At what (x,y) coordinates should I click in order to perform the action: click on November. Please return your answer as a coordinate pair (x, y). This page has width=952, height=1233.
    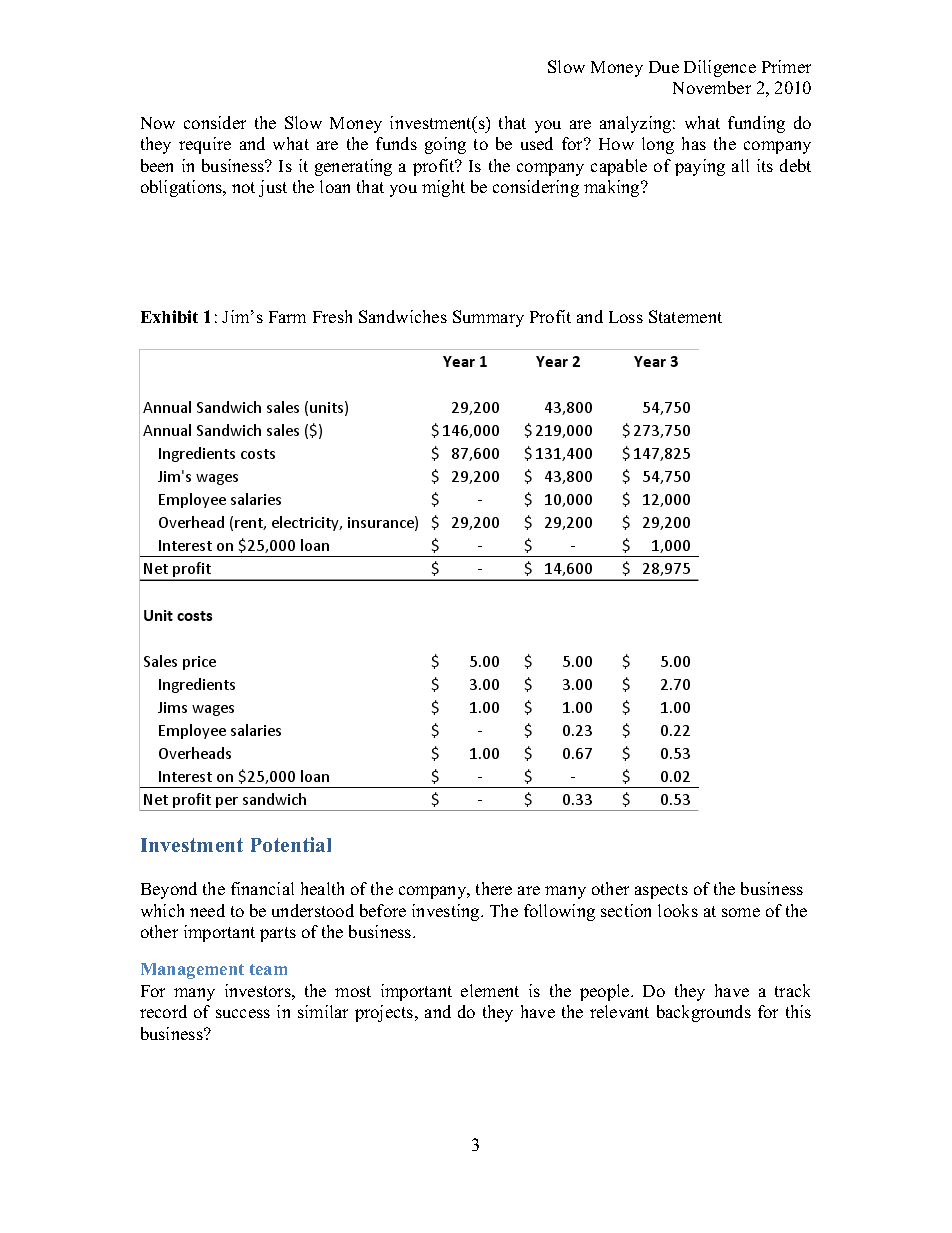
    Looking at the image, I should click on (712, 87).
